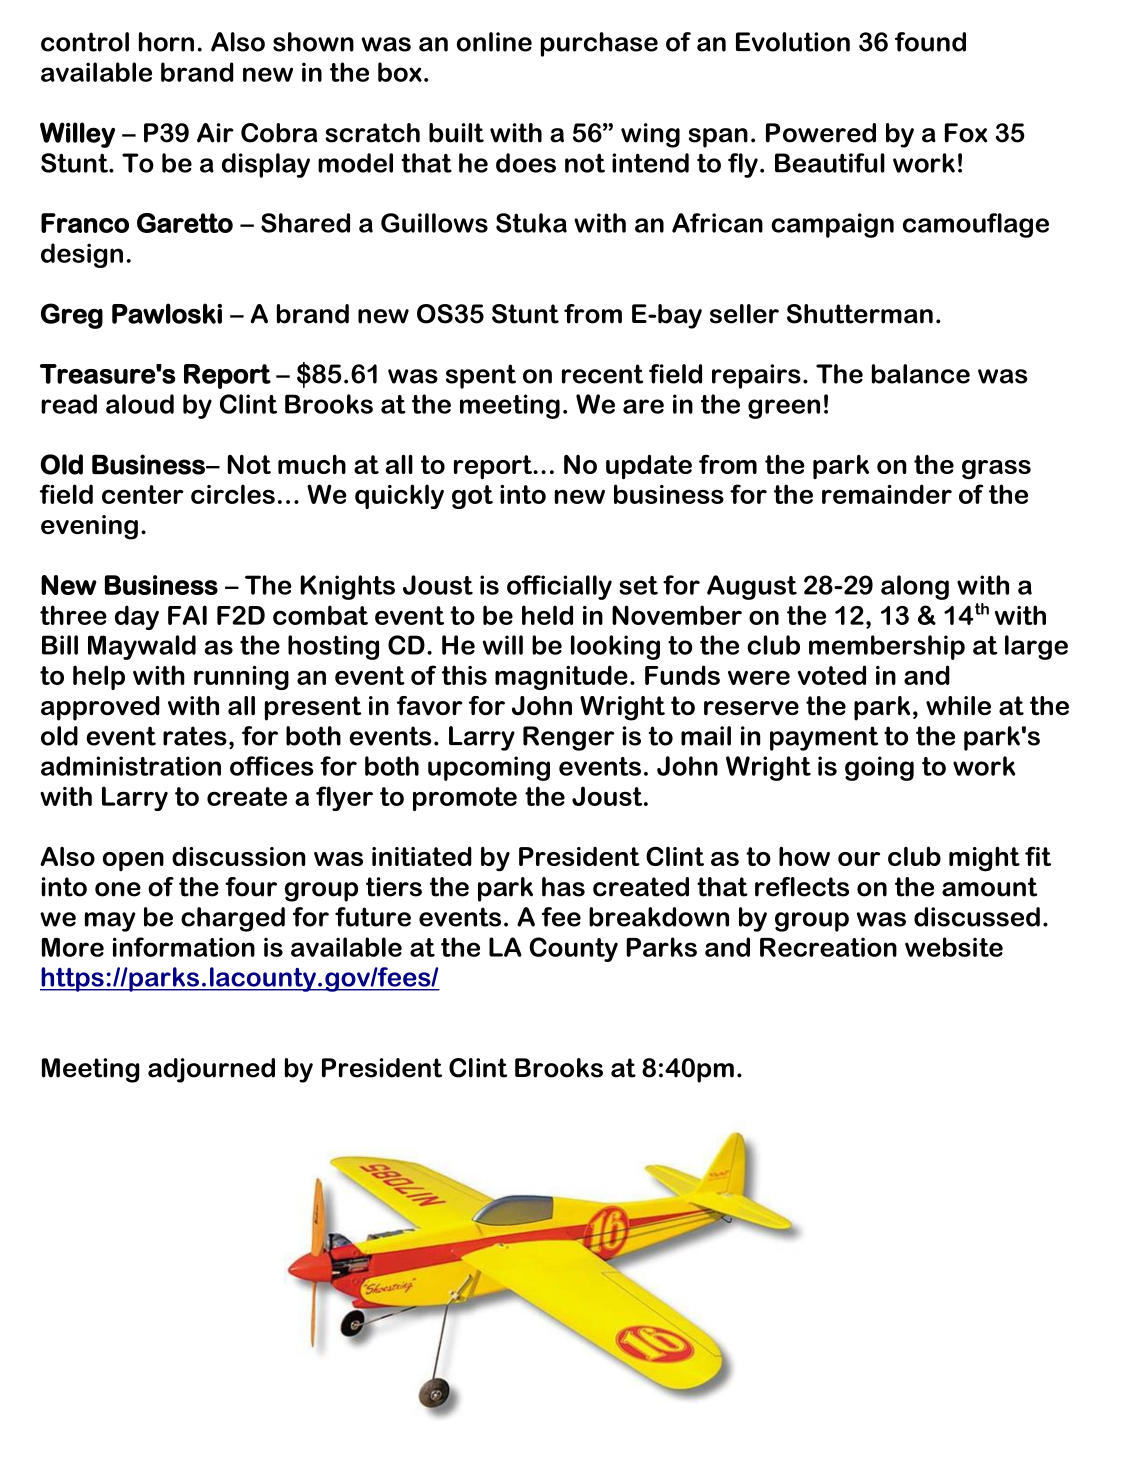 Image resolution: width=1139 pixels, height=1474 pixels. What do you see at coordinates (472, 497) in the page?
I see `got` at bounding box center [472, 497].
